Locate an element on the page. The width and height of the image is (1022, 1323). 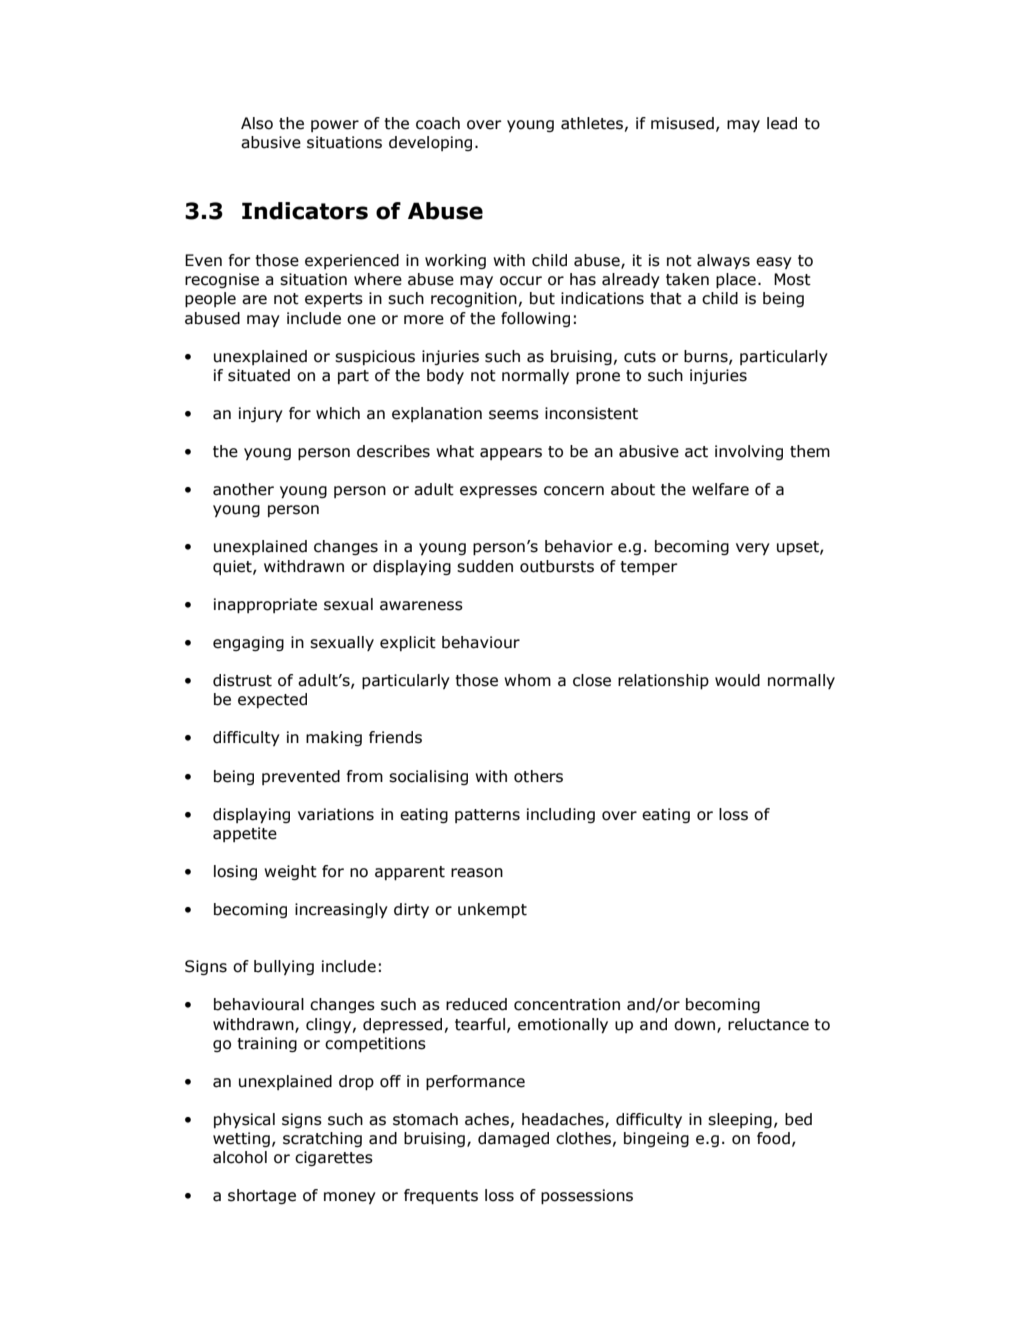
shortage is located at coordinates (262, 1196).
